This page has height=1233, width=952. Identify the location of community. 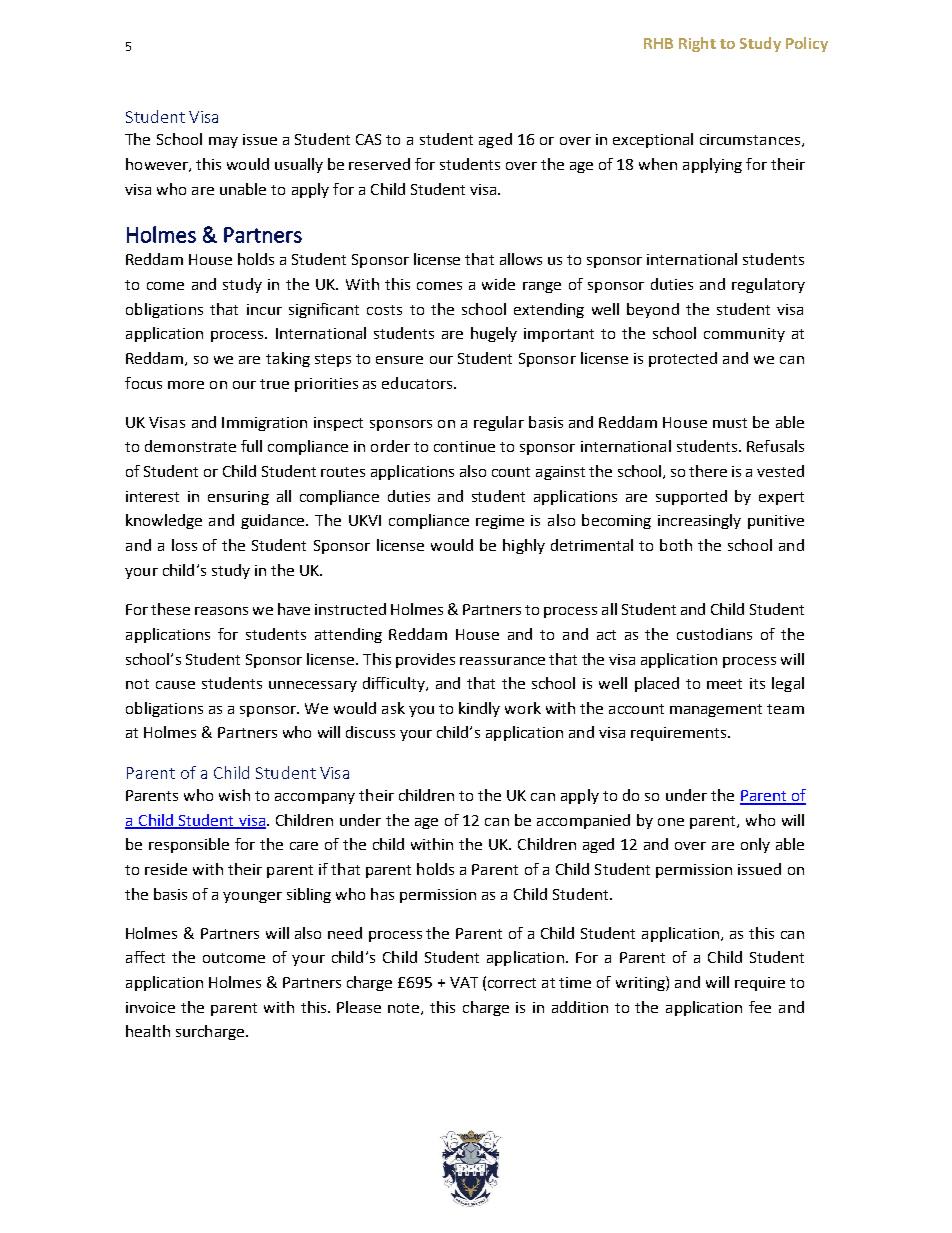
(744, 335).
